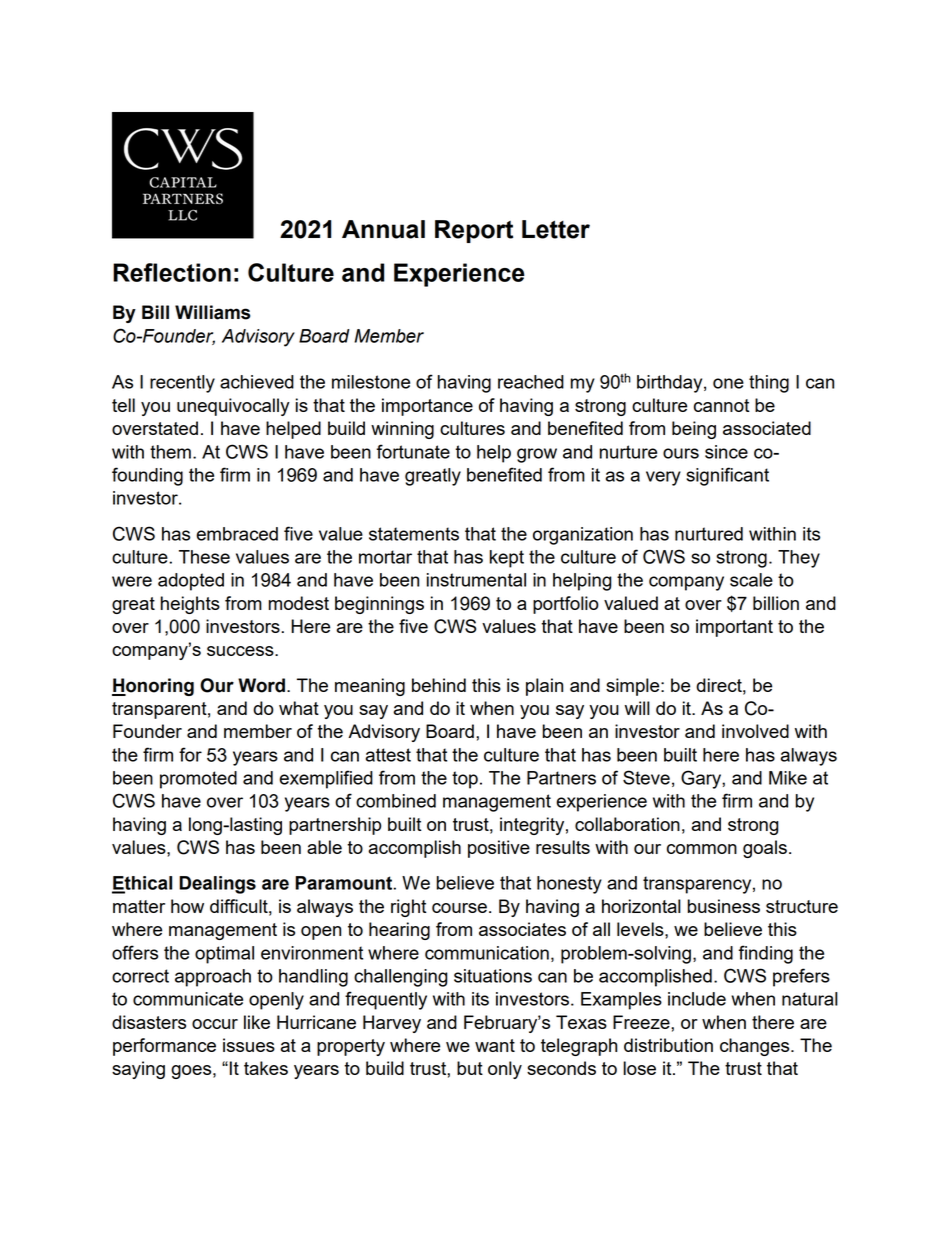 The image size is (952, 1233). I want to click on Letter, so click(556, 229).
